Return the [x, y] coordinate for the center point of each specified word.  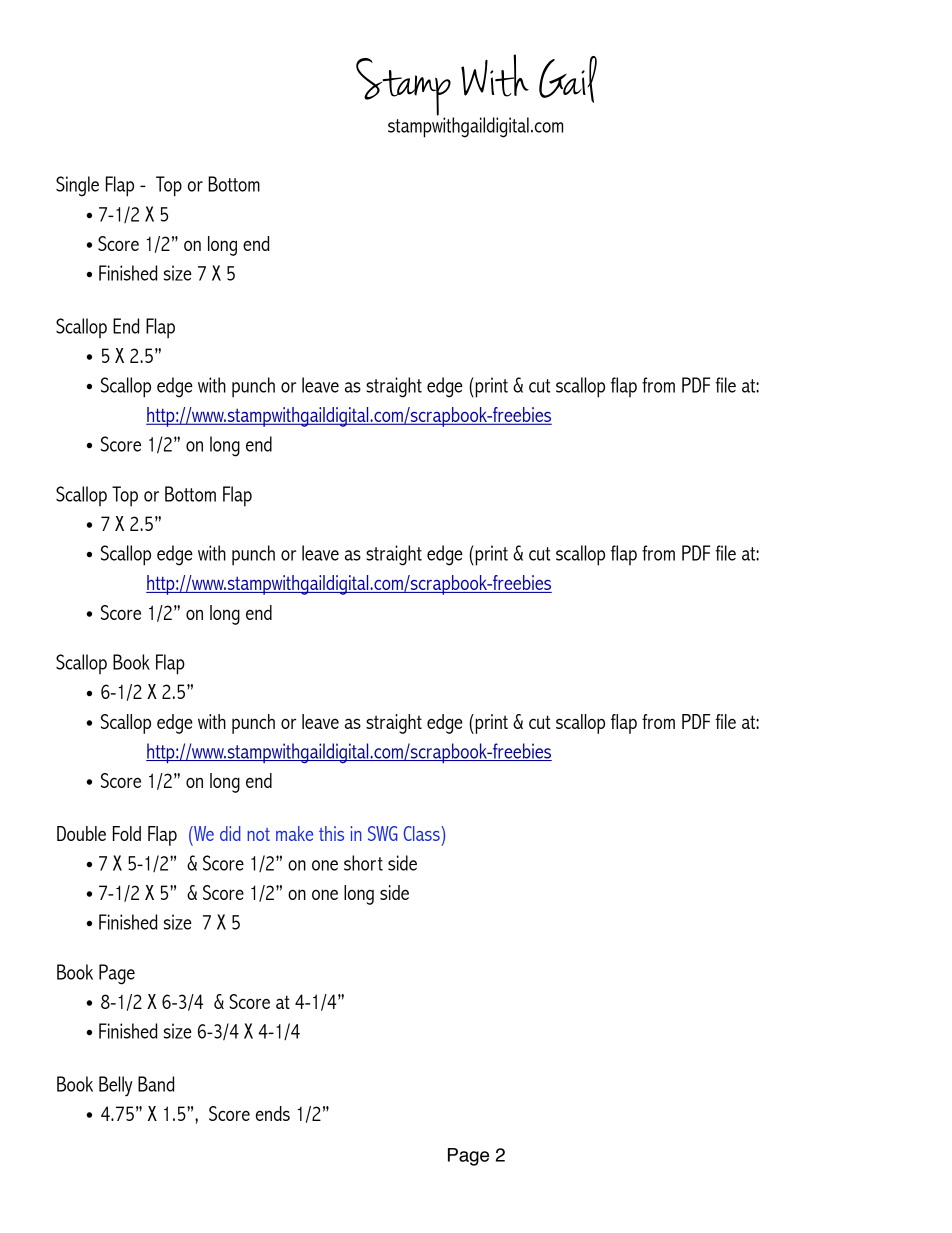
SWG [383, 833]
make [294, 833]
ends [273, 1113]
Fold [127, 833]
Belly [116, 1086]
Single [77, 186]
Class [423, 833]
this [331, 833]
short [363, 863]
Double [81, 833]
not [258, 834]
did [230, 833]
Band [156, 1084]
